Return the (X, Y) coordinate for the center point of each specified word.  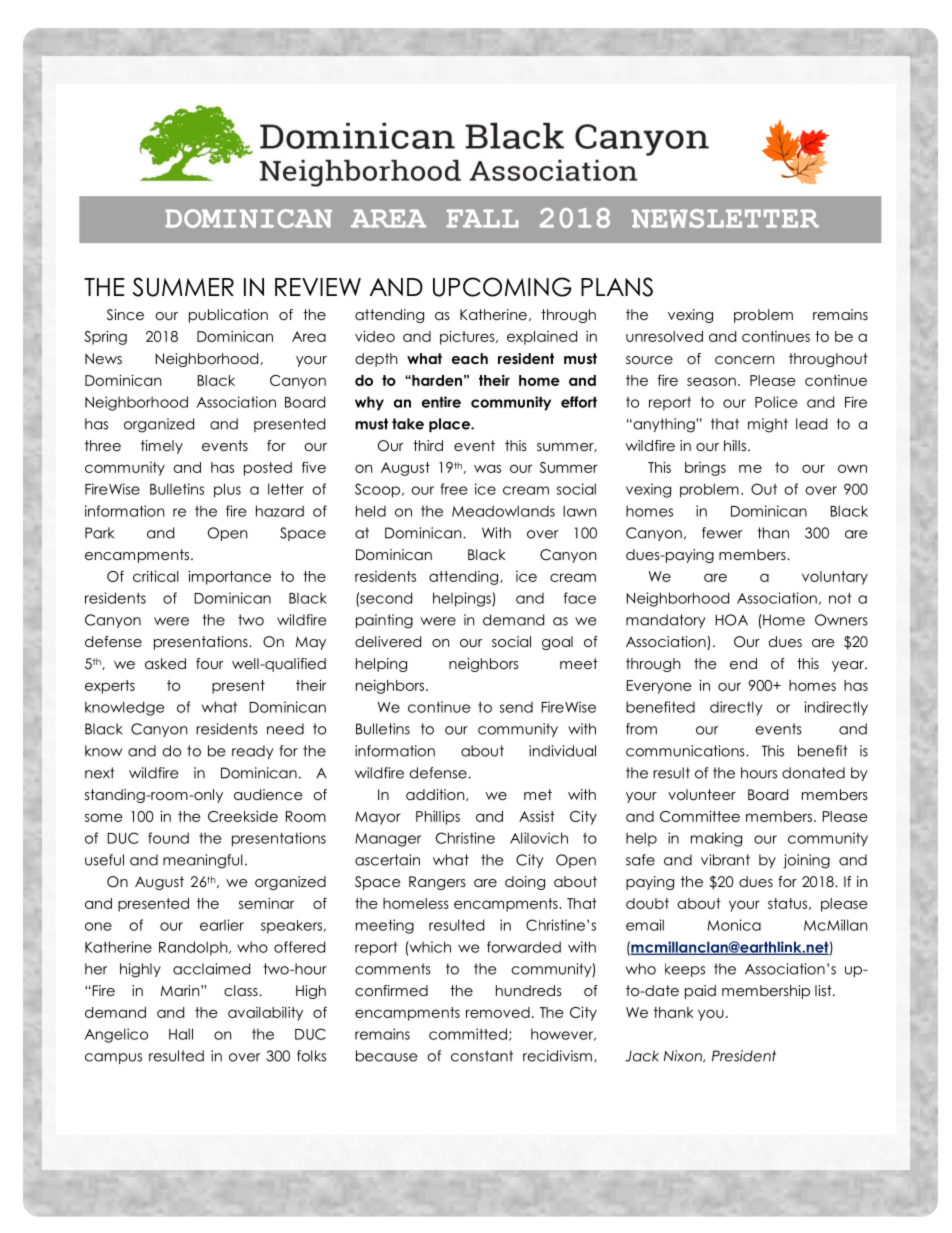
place (450, 425)
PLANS (617, 287)
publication (228, 316)
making (716, 839)
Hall (181, 1034)
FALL (482, 218)
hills (735, 445)
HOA (731, 620)
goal (557, 643)
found (168, 838)
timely (162, 447)
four (210, 663)
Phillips (438, 818)
